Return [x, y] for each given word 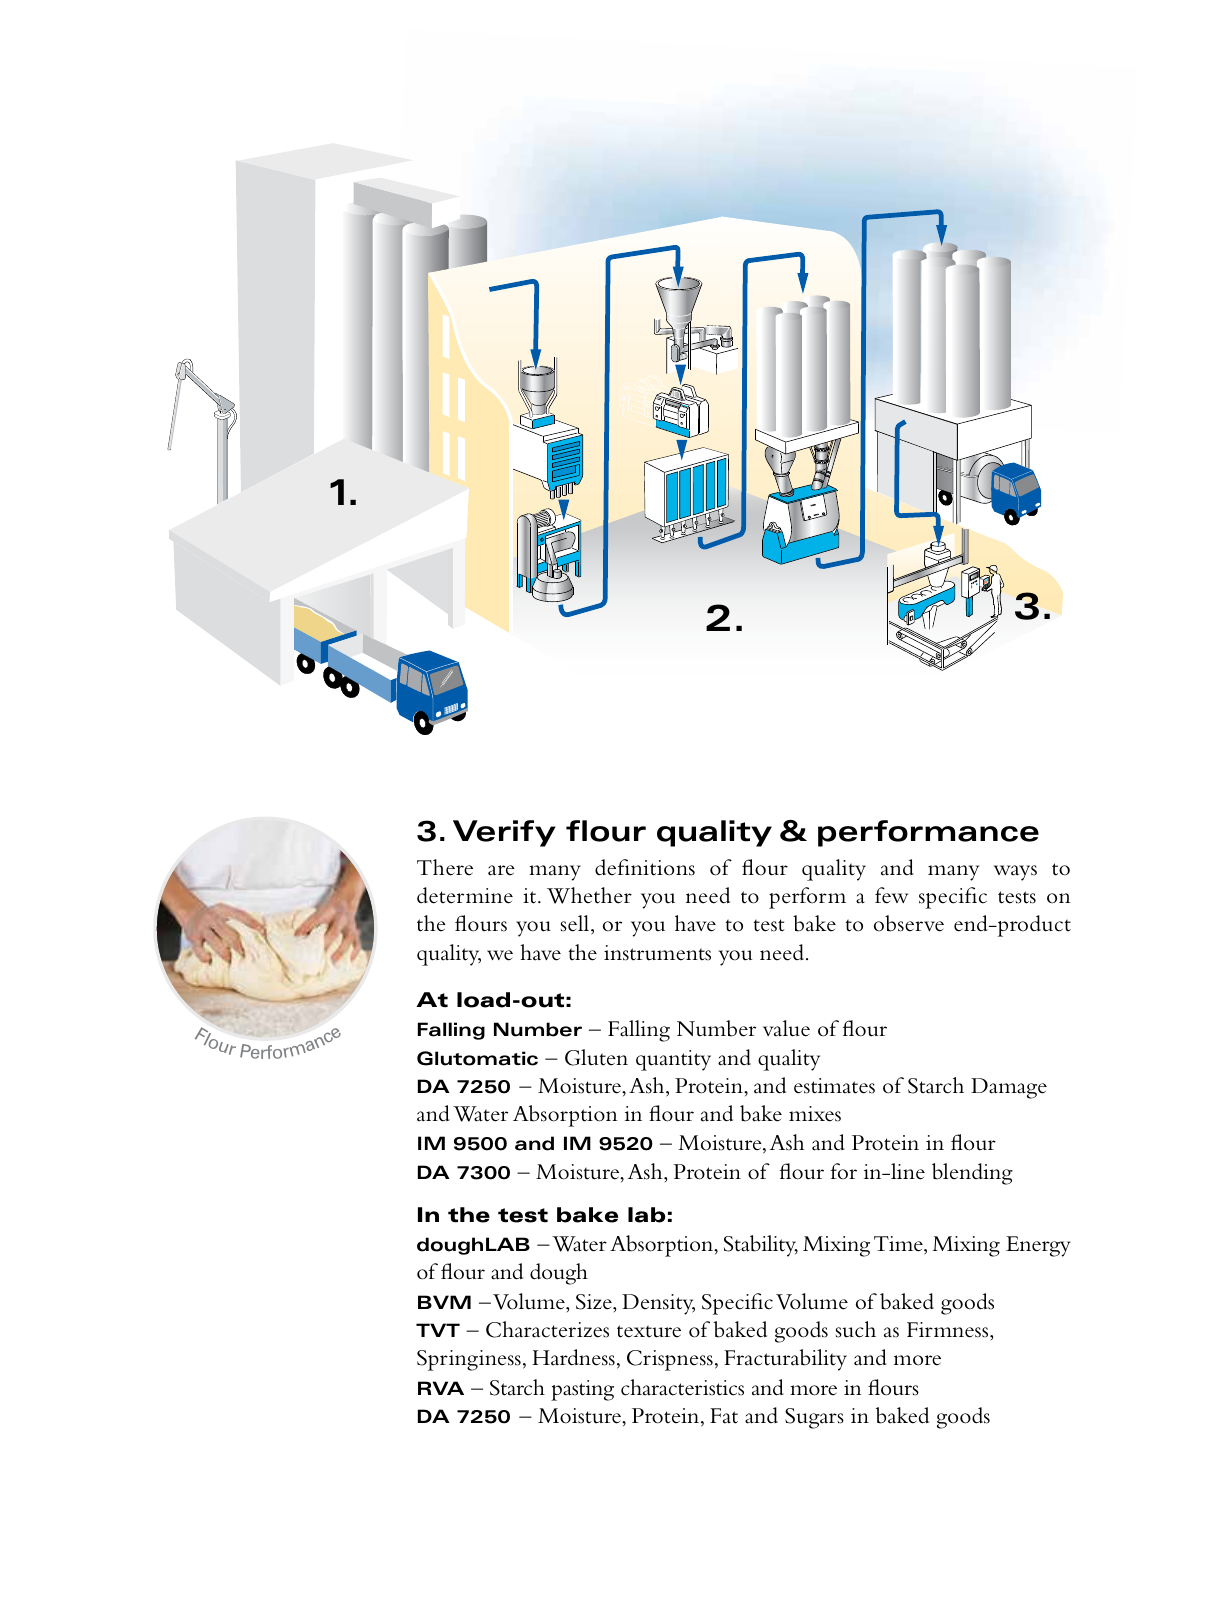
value [786, 1028]
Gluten [596, 1057]
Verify [504, 833]
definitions [645, 867]
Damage [1009, 1088]
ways [1015, 873]
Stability [761, 1246]
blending [972, 1174]
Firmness [949, 1330]
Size [595, 1302]
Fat [724, 1416]
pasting [582, 1390]
